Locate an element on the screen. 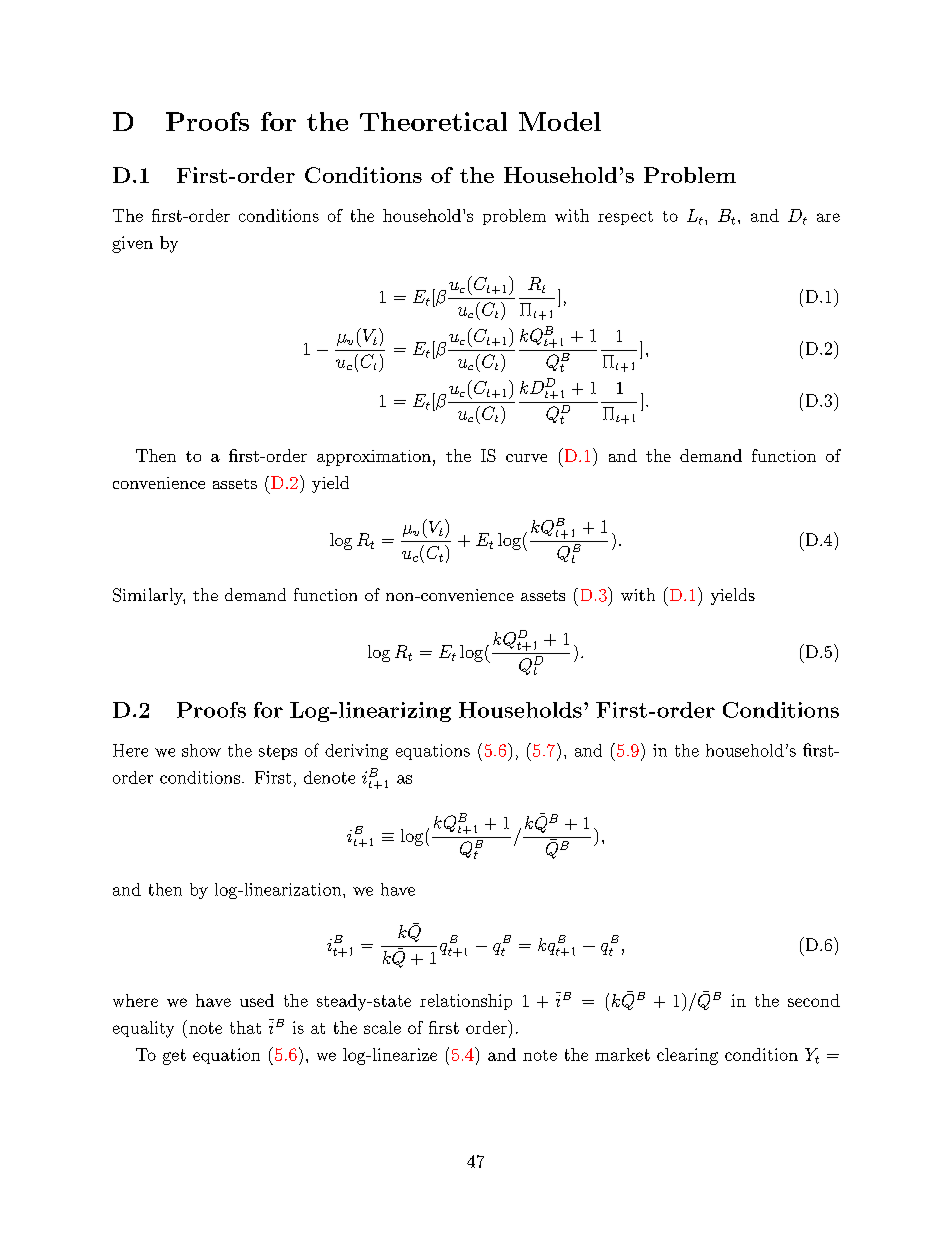 The width and height of the screenshot is (952, 1233). curve is located at coordinates (526, 458).
